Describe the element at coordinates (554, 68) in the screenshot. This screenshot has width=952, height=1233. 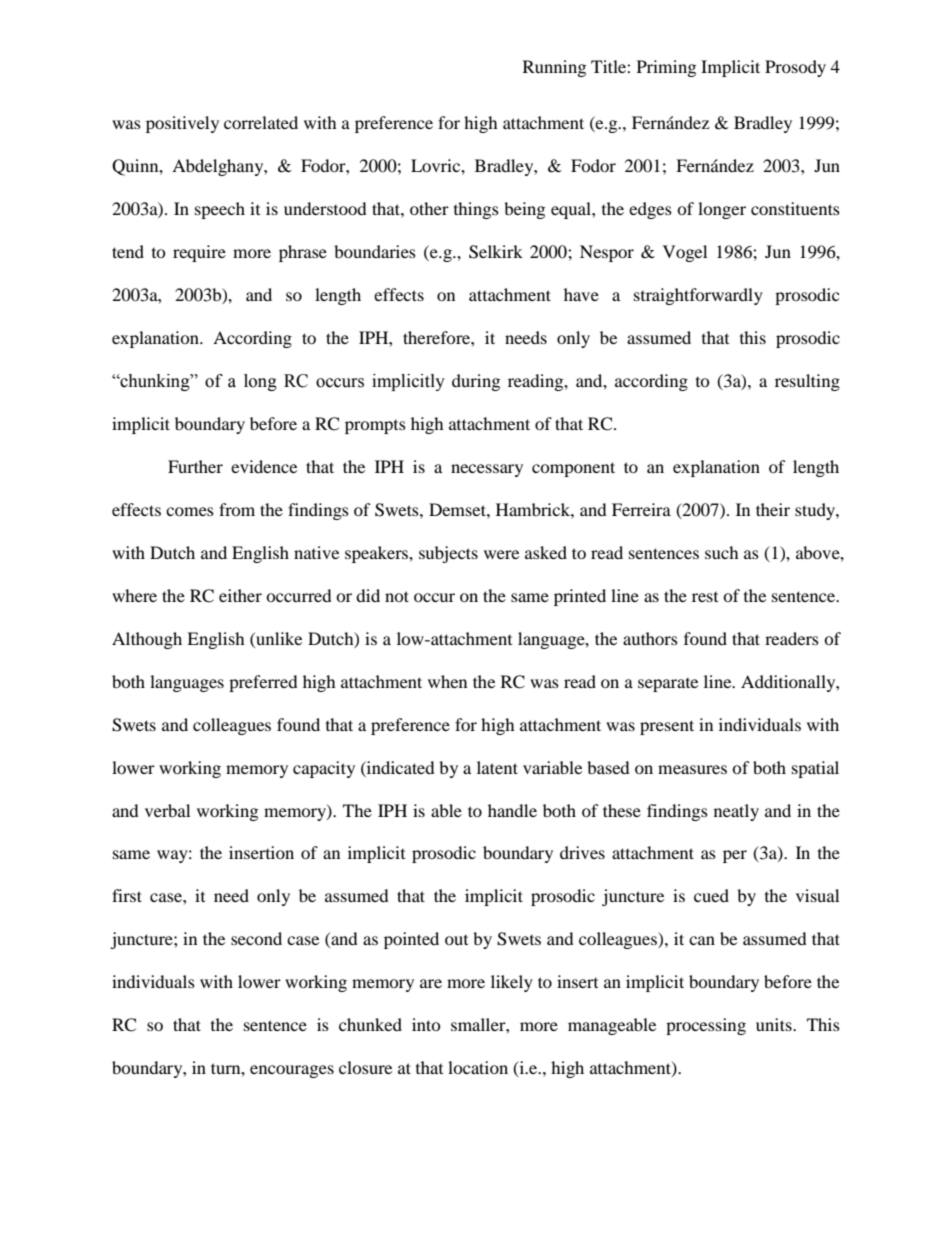
I see `Running` at that location.
